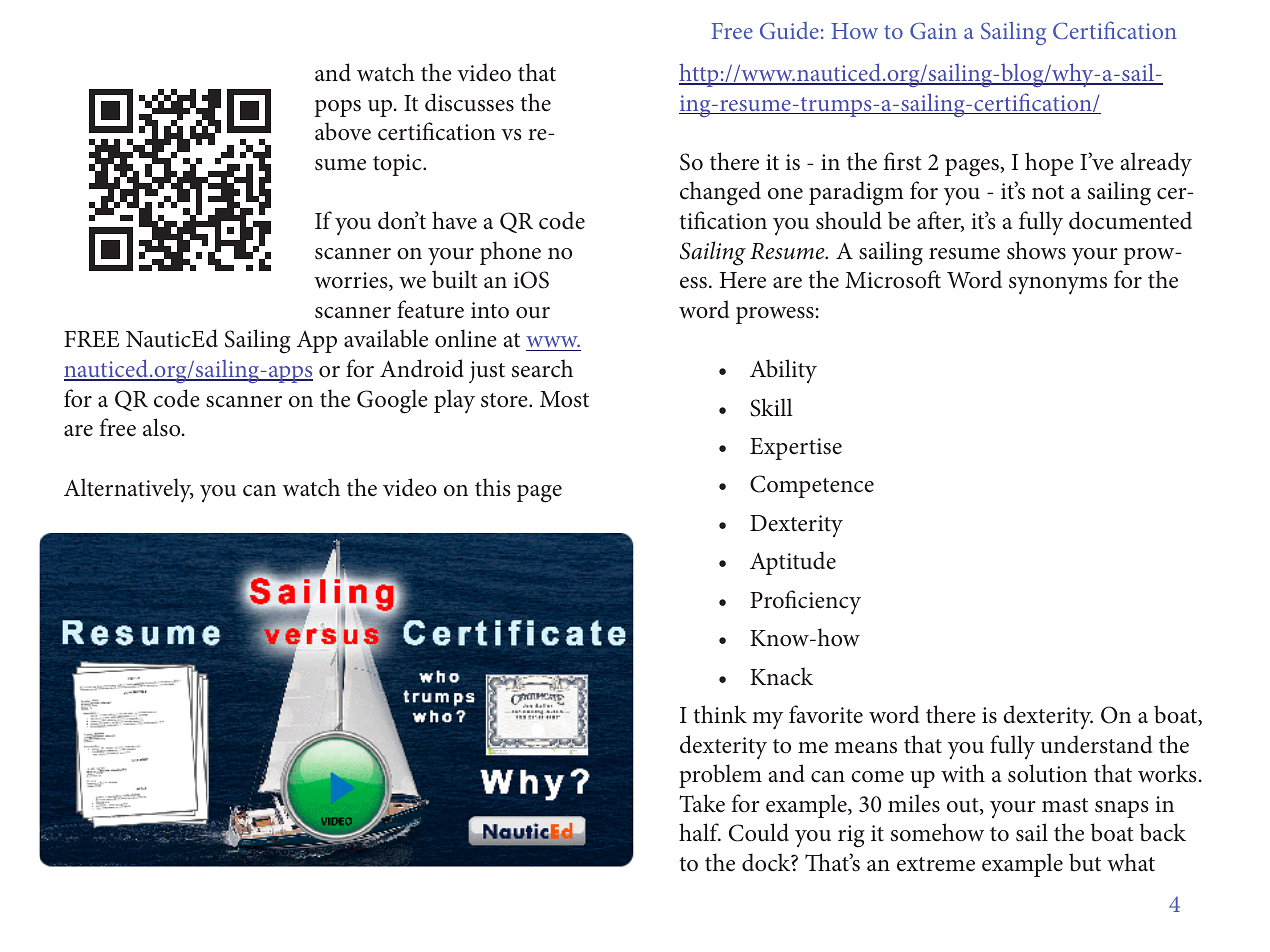 The height and width of the screenshot is (952, 1270). I want to click on but, so click(1085, 862).
